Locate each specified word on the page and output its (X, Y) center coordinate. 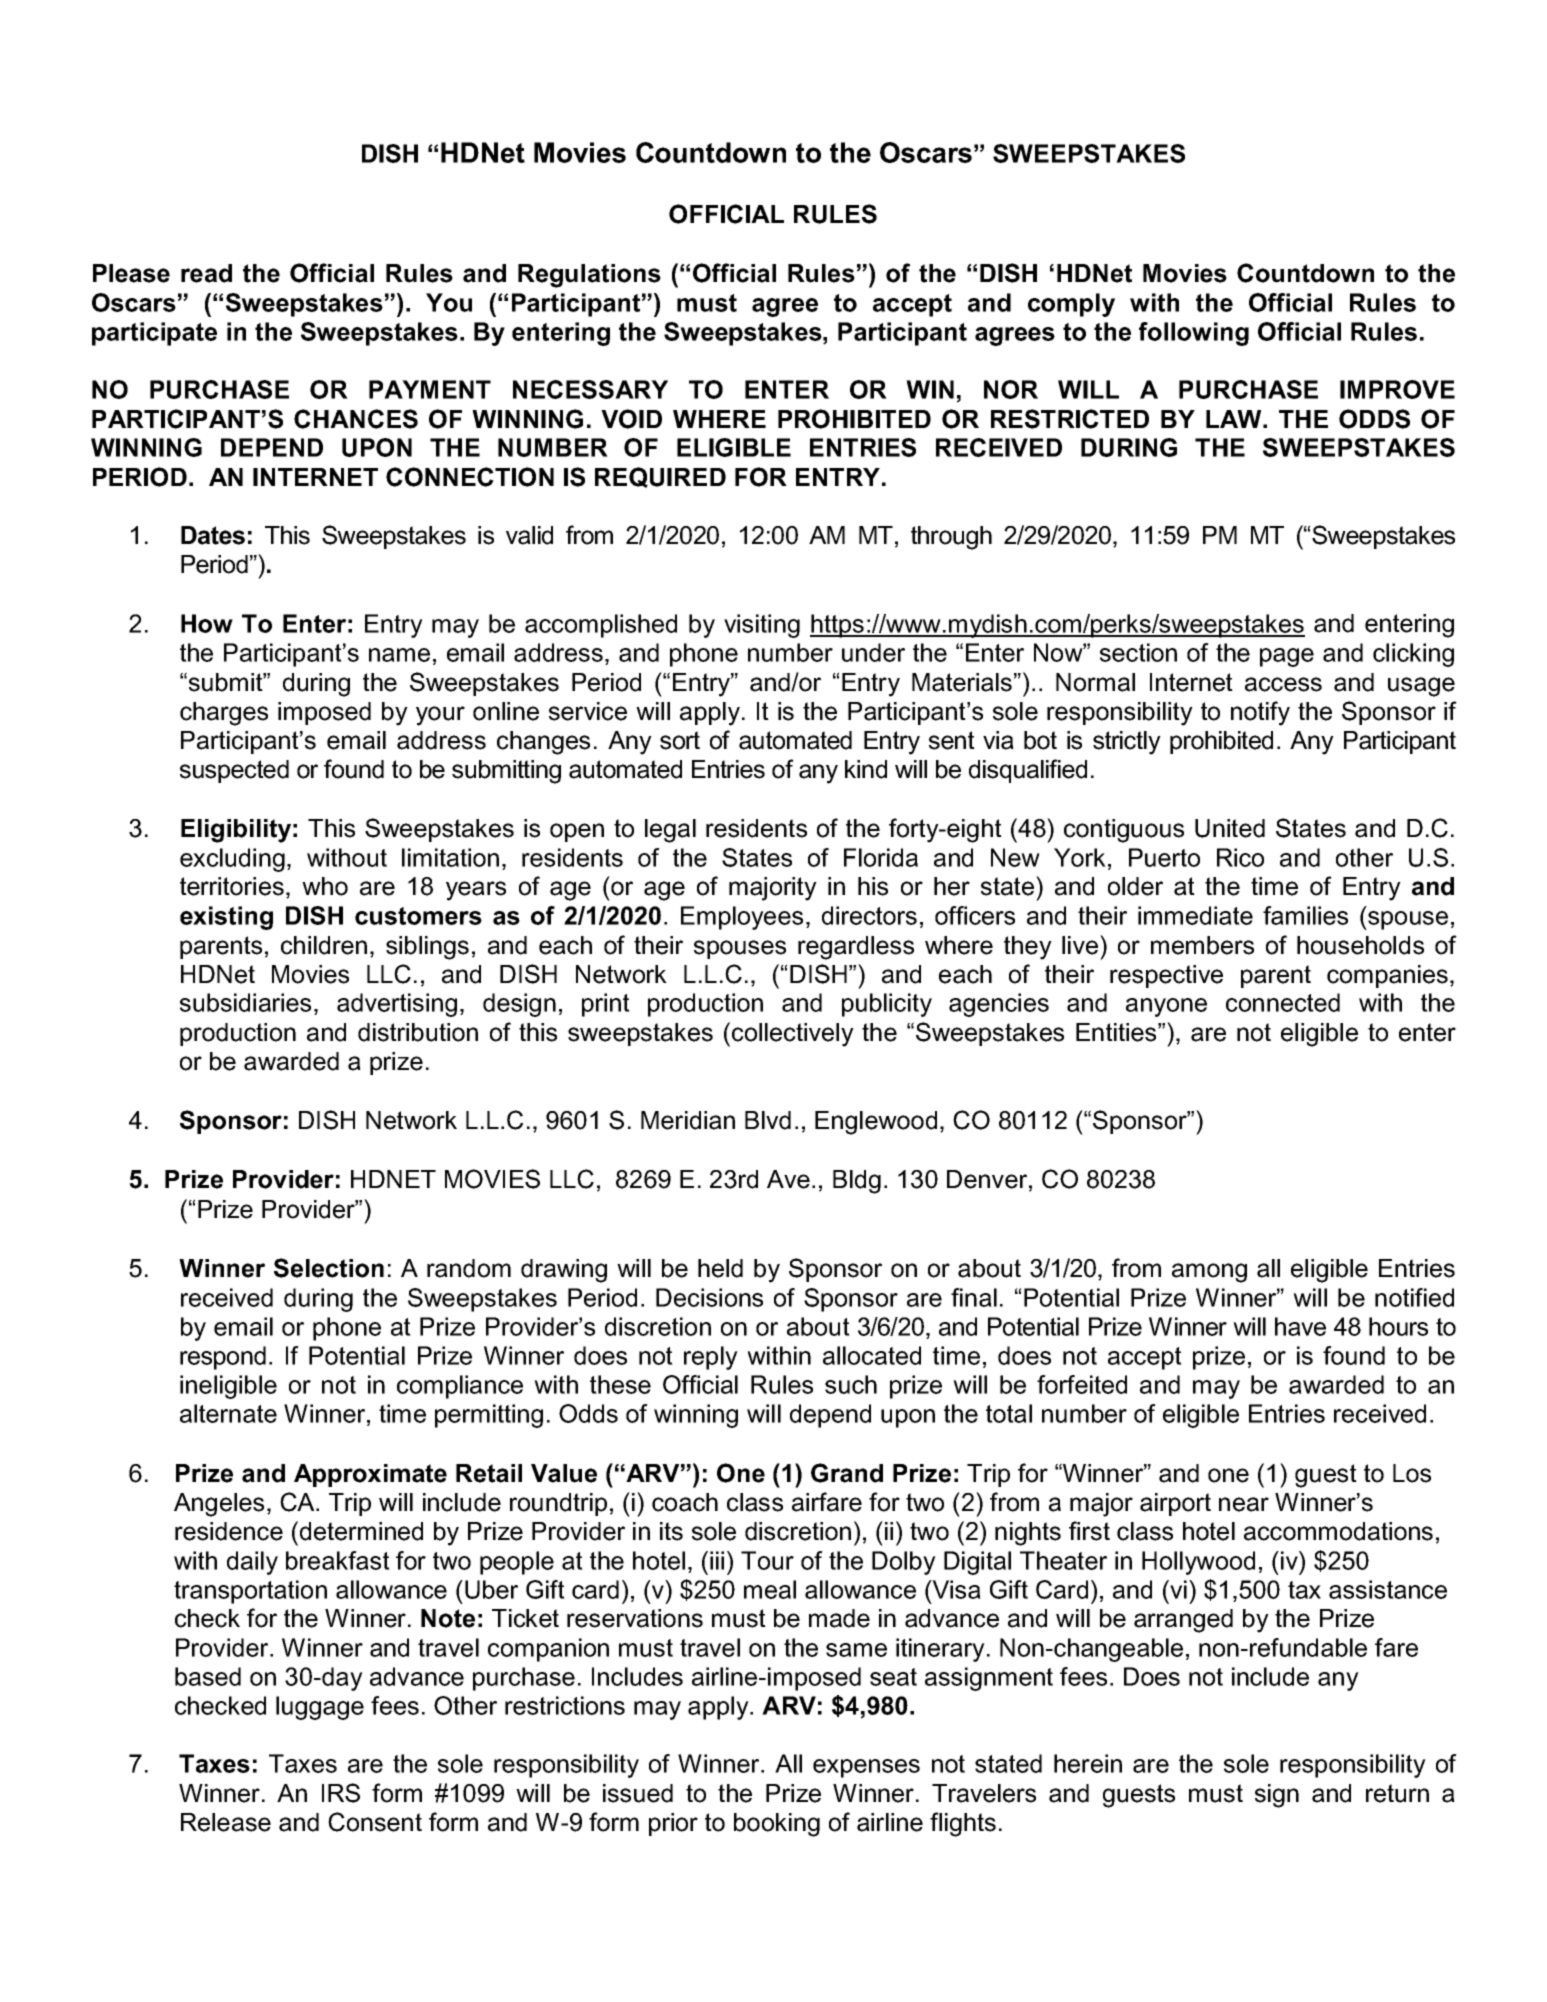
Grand (847, 1473)
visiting (762, 626)
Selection (329, 1268)
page (1287, 657)
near (1244, 1504)
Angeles (219, 1505)
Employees (742, 918)
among (1209, 1273)
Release (226, 1822)
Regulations (589, 276)
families (1305, 915)
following (1194, 334)
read (206, 273)
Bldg (857, 1182)
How (207, 623)
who (325, 886)
